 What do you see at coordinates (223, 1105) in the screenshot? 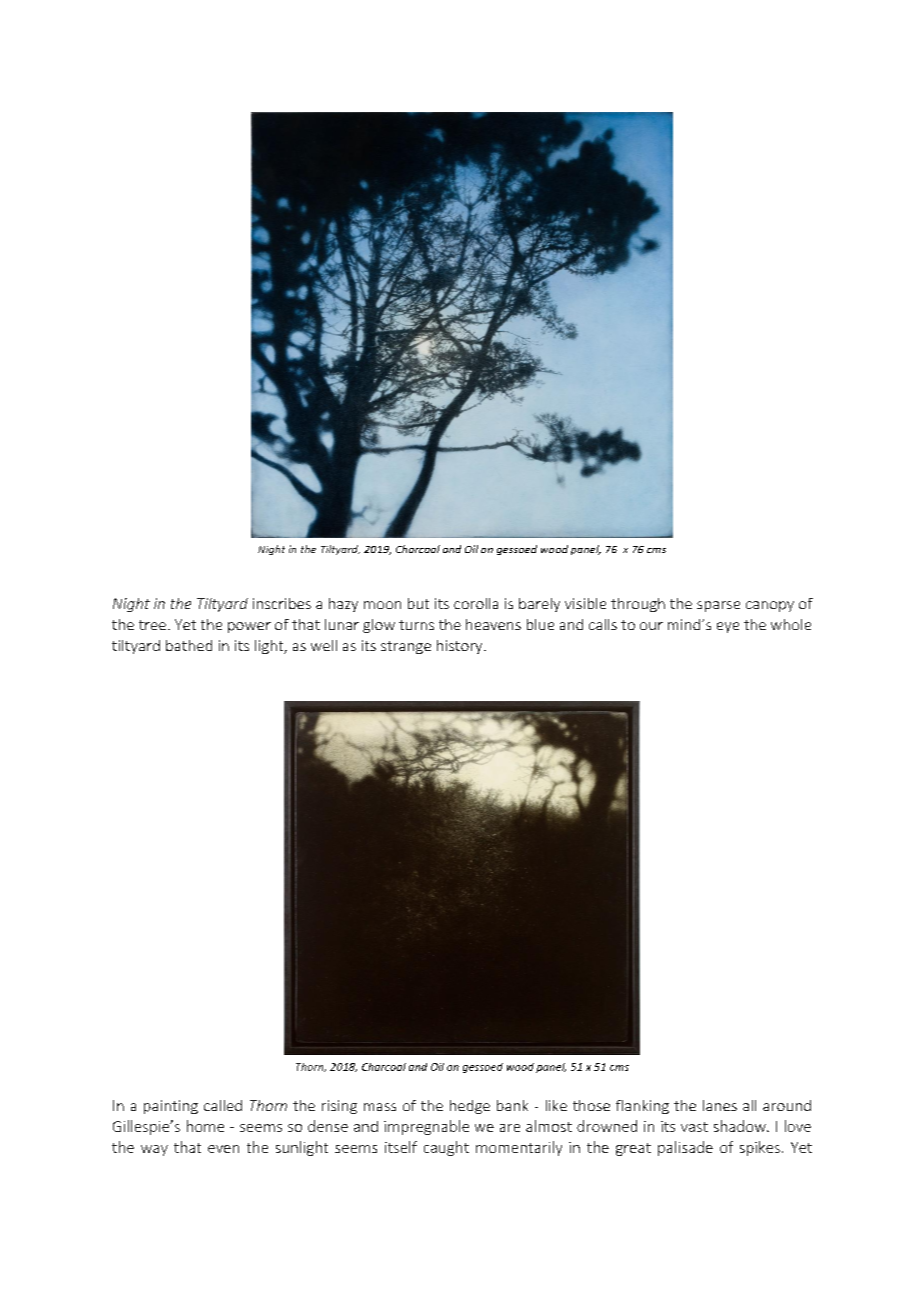
I see `called` at bounding box center [223, 1105].
